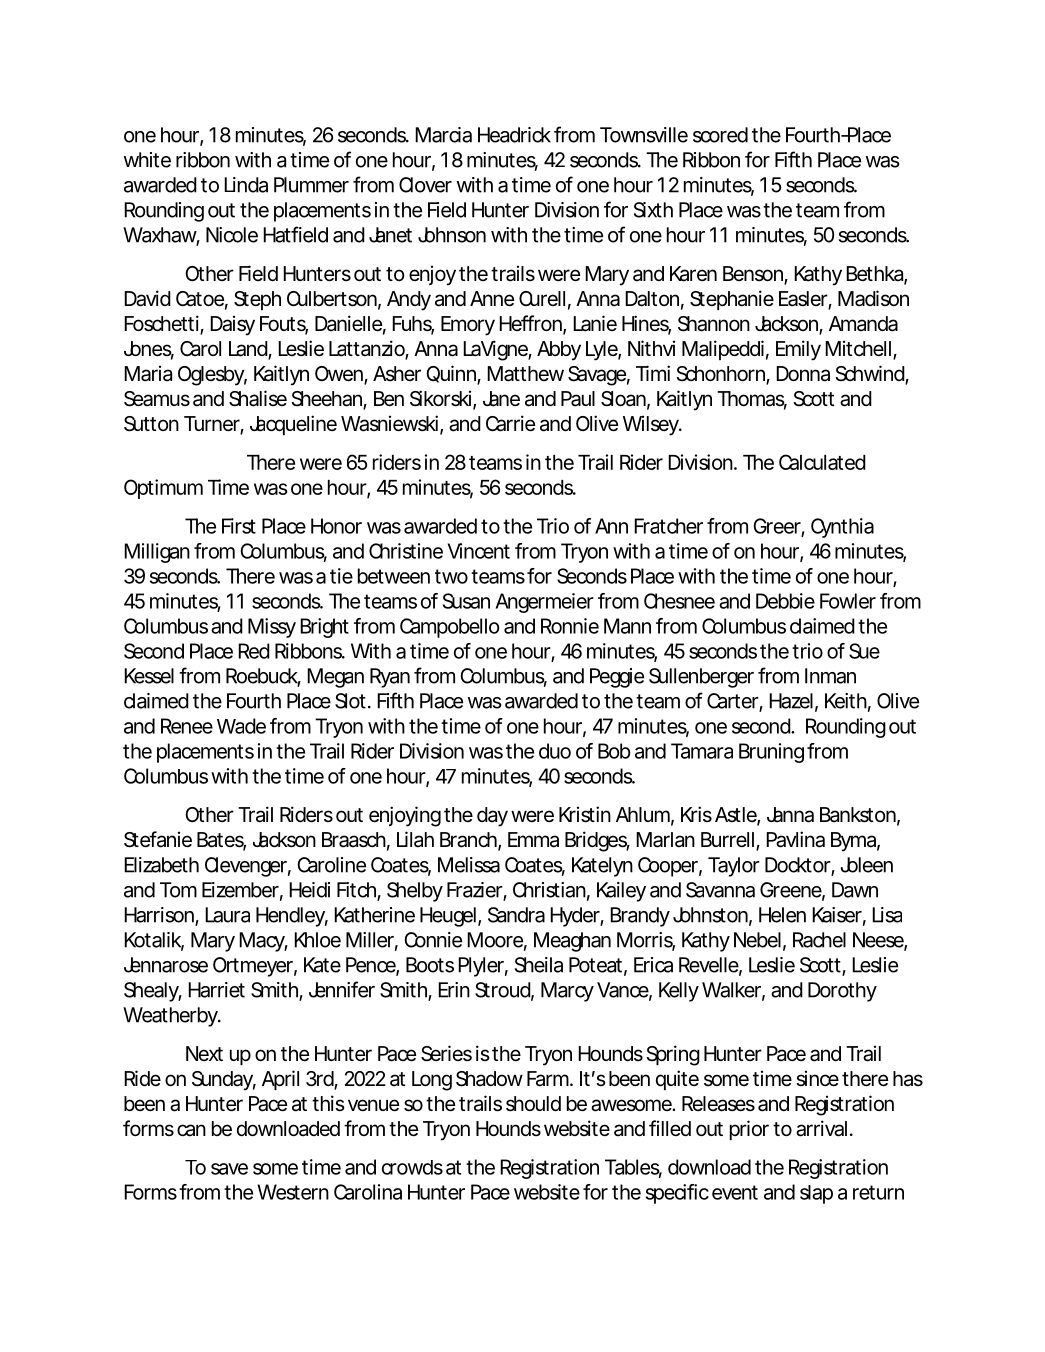  Describe the element at coordinates (819, 940) in the screenshot. I see `Rachel` at that location.
